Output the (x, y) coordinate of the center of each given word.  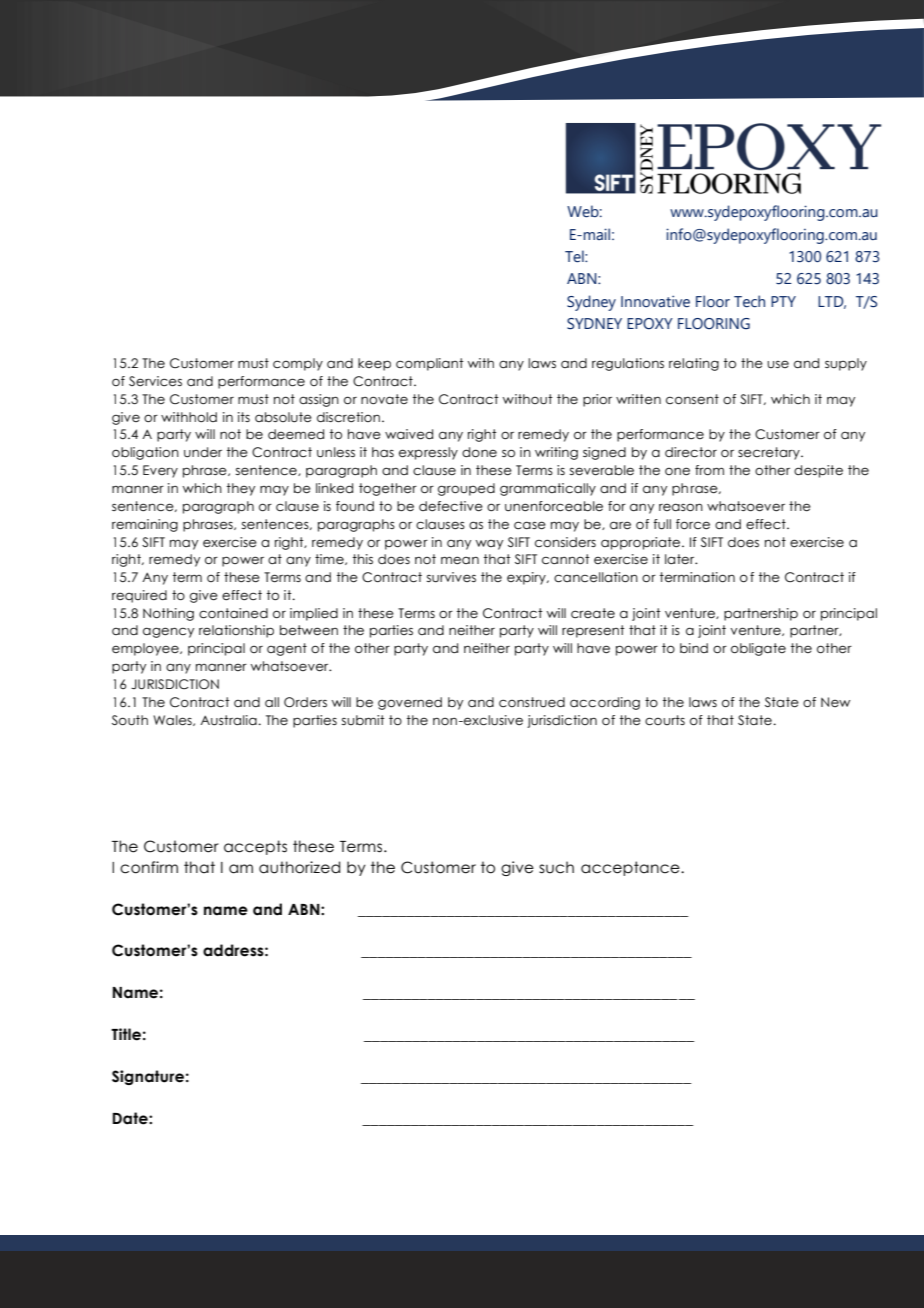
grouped (466, 489)
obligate (758, 649)
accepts (255, 847)
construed (532, 702)
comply (298, 364)
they (241, 489)
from (709, 470)
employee (146, 649)
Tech (749, 301)
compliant (430, 364)
